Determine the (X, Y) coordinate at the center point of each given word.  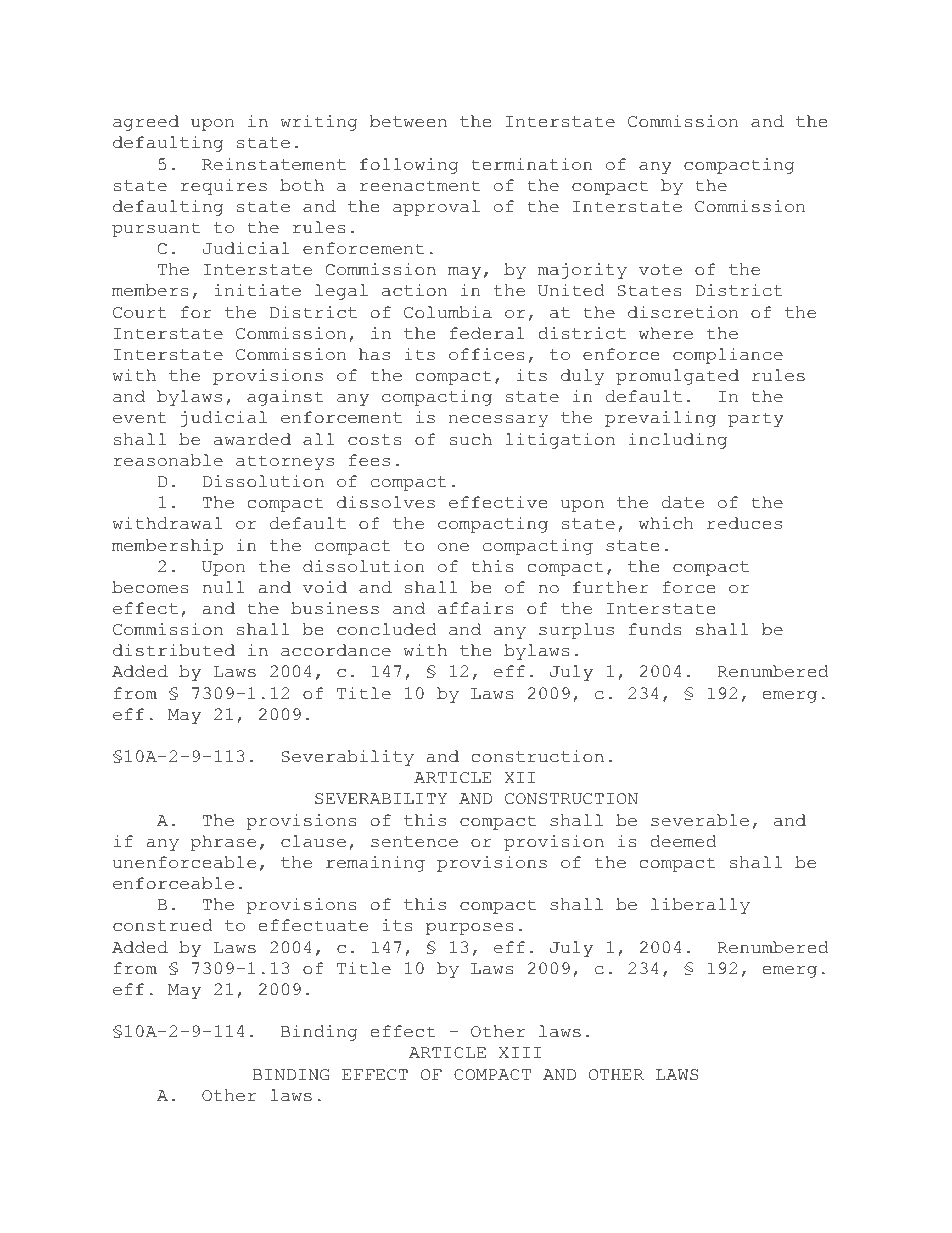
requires (223, 187)
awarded (252, 439)
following (409, 166)
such (471, 439)
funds (655, 629)
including (678, 441)
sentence (414, 842)
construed (163, 925)
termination (531, 164)
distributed (174, 650)
